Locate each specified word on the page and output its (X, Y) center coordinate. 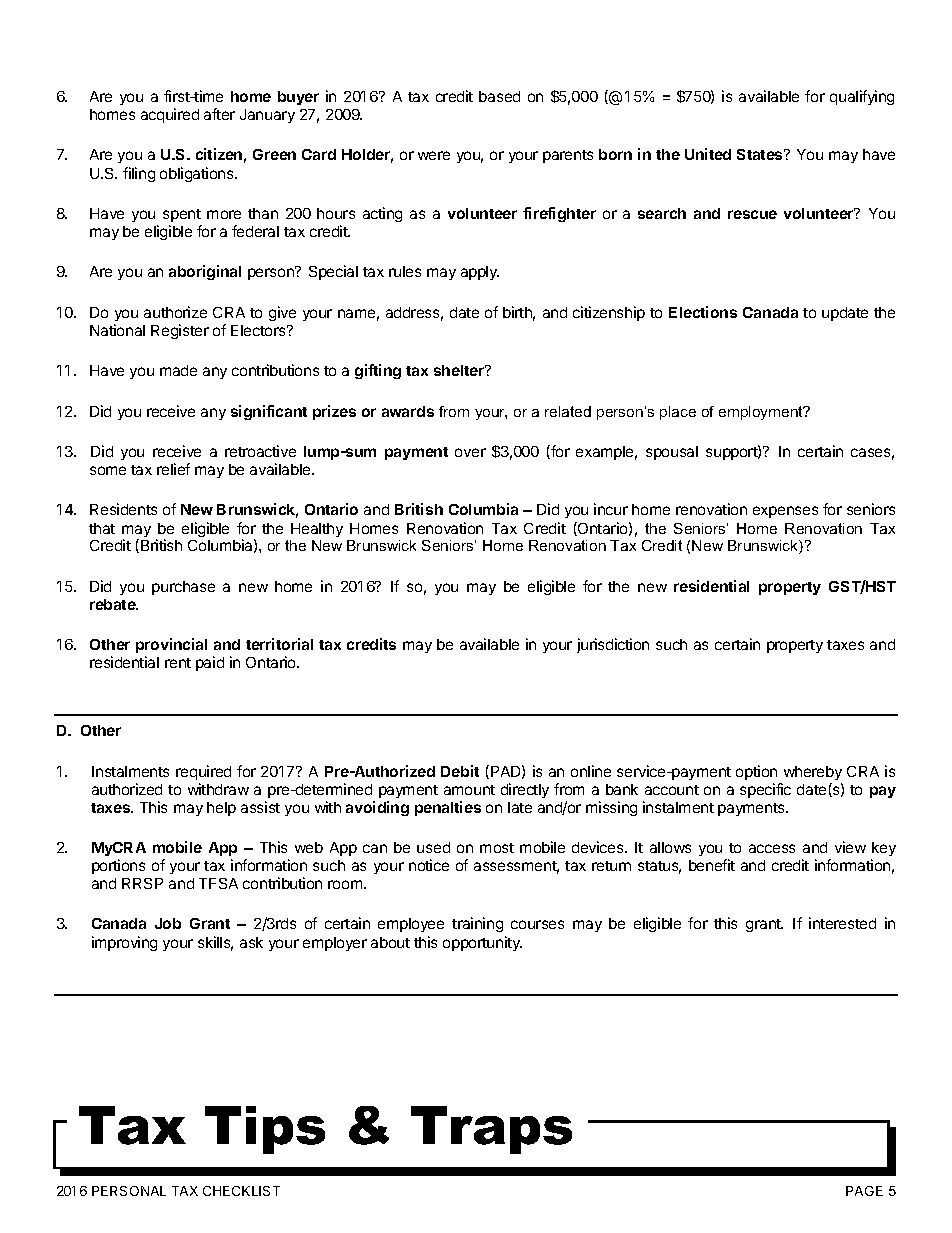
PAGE (864, 1191)
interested (842, 923)
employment (762, 413)
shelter (460, 370)
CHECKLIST (241, 1191)
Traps (491, 1130)
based (499, 96)
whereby (813, 773)
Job (168, 923)
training (477, 924)
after (219, 114)
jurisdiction (613, 645)
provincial (171, 645)
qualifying (862, 97)
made (178, 370)
